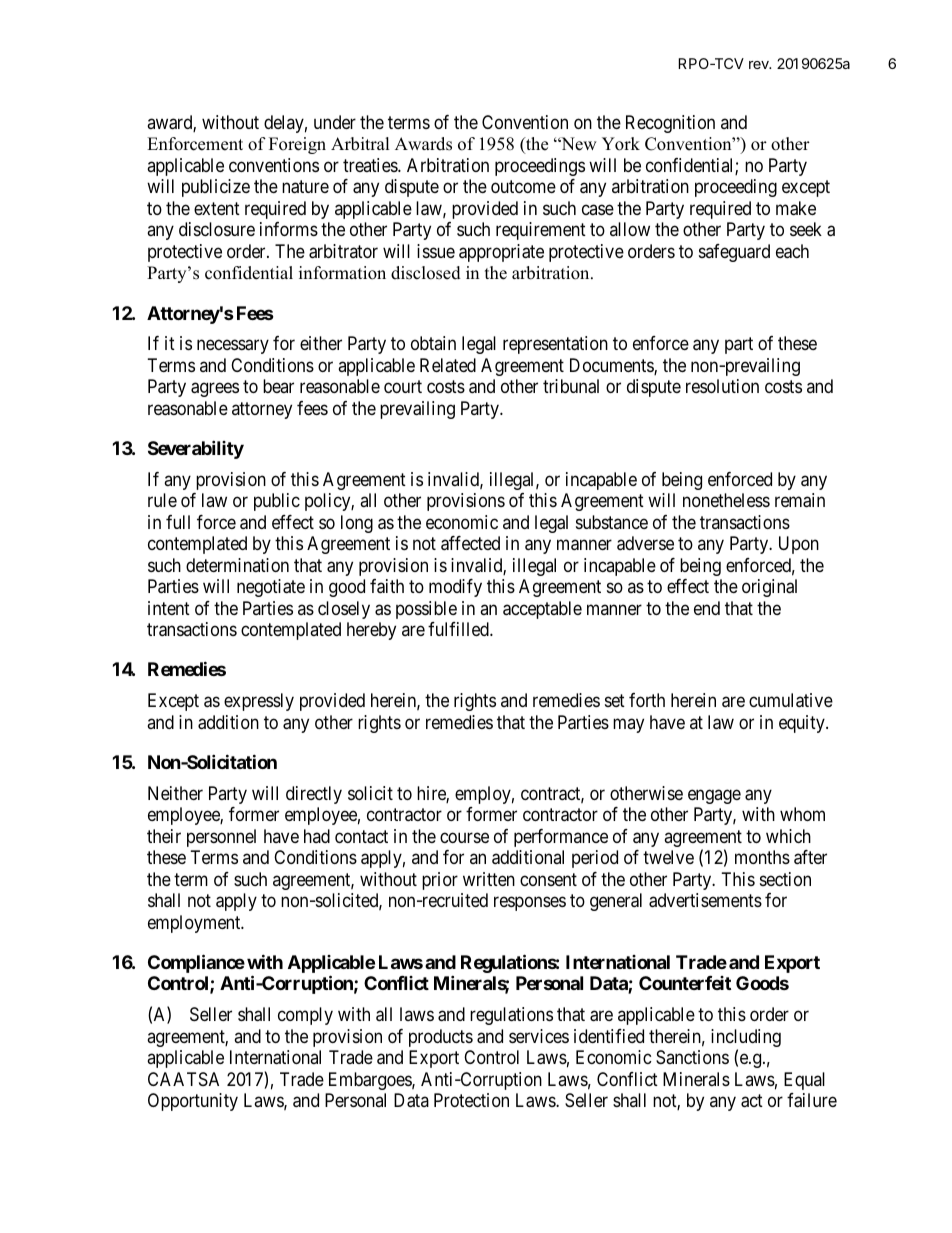 The width and height of the page is (952, 1233). What do you see at coordinates (523, 187) in the page?
I see `outcome` at bounding box center [523, 187].
